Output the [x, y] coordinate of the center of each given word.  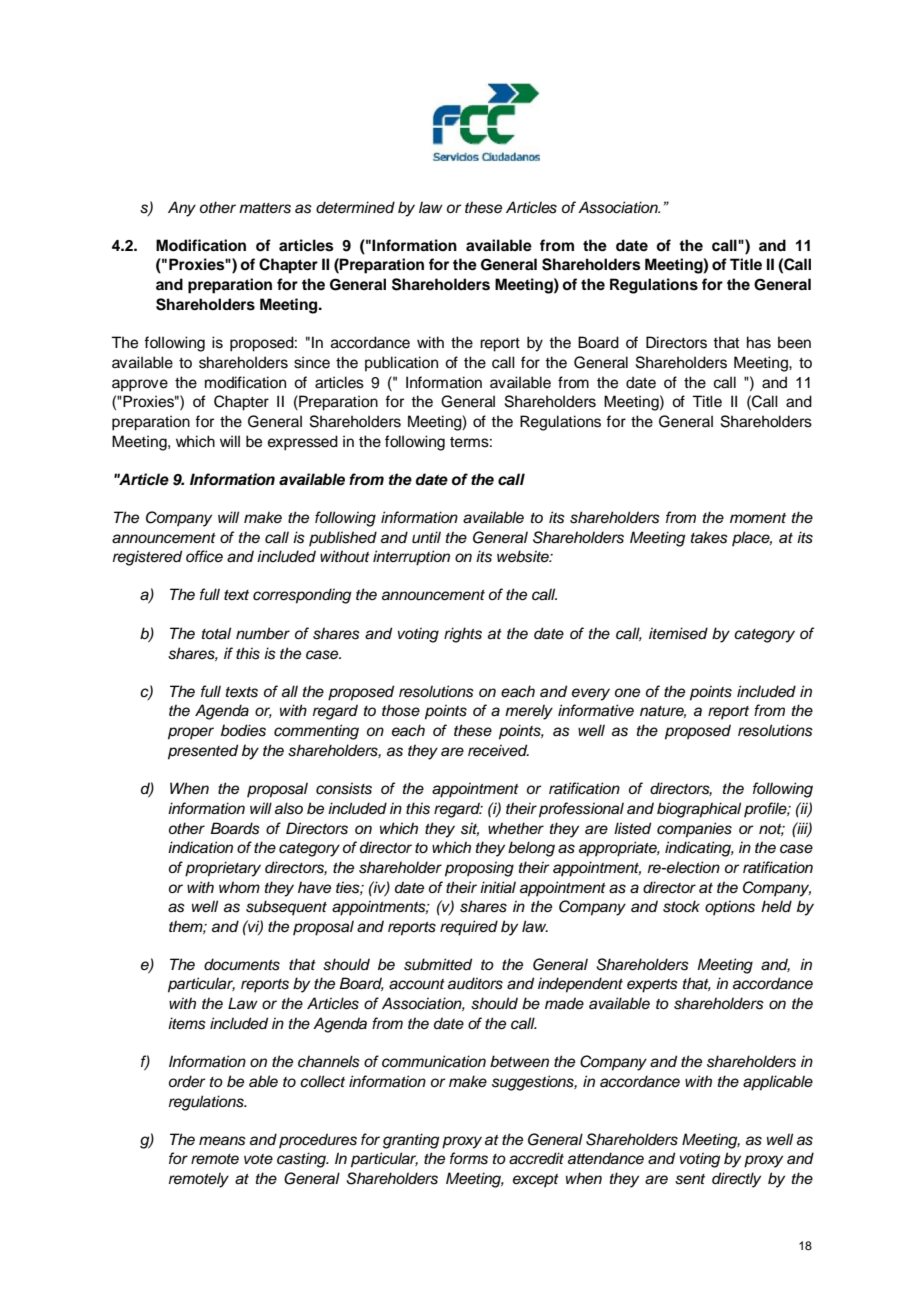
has [759, 342]
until [426, 537]
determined [355, 207]
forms [469, 1158]
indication [200, 847]
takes [709, 537]
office [204, 556]
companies [694, 830]
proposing [479, 869]
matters [265, 208]
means [222, 1141]
